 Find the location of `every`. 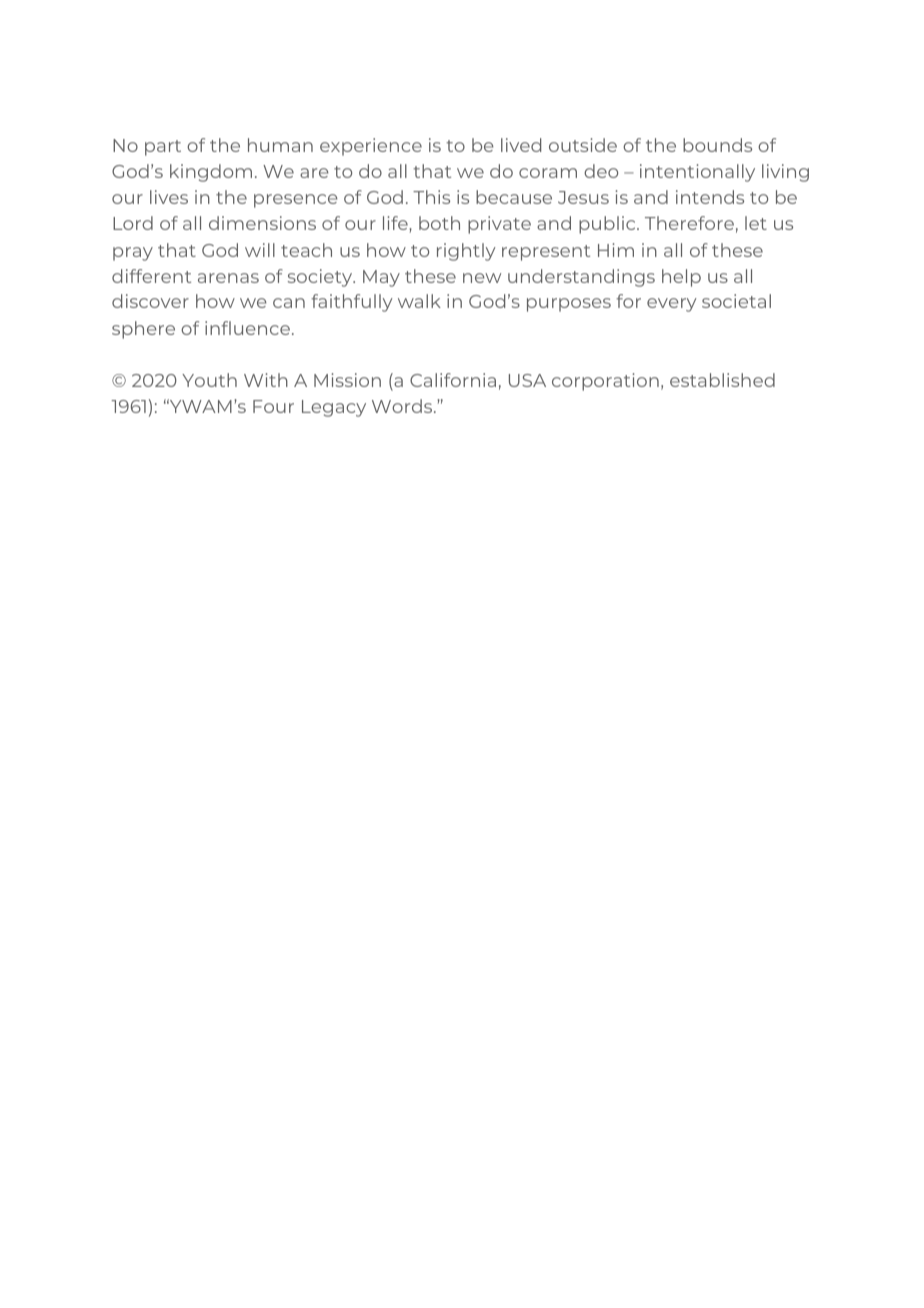

every is located at coordinates (672, 305).
